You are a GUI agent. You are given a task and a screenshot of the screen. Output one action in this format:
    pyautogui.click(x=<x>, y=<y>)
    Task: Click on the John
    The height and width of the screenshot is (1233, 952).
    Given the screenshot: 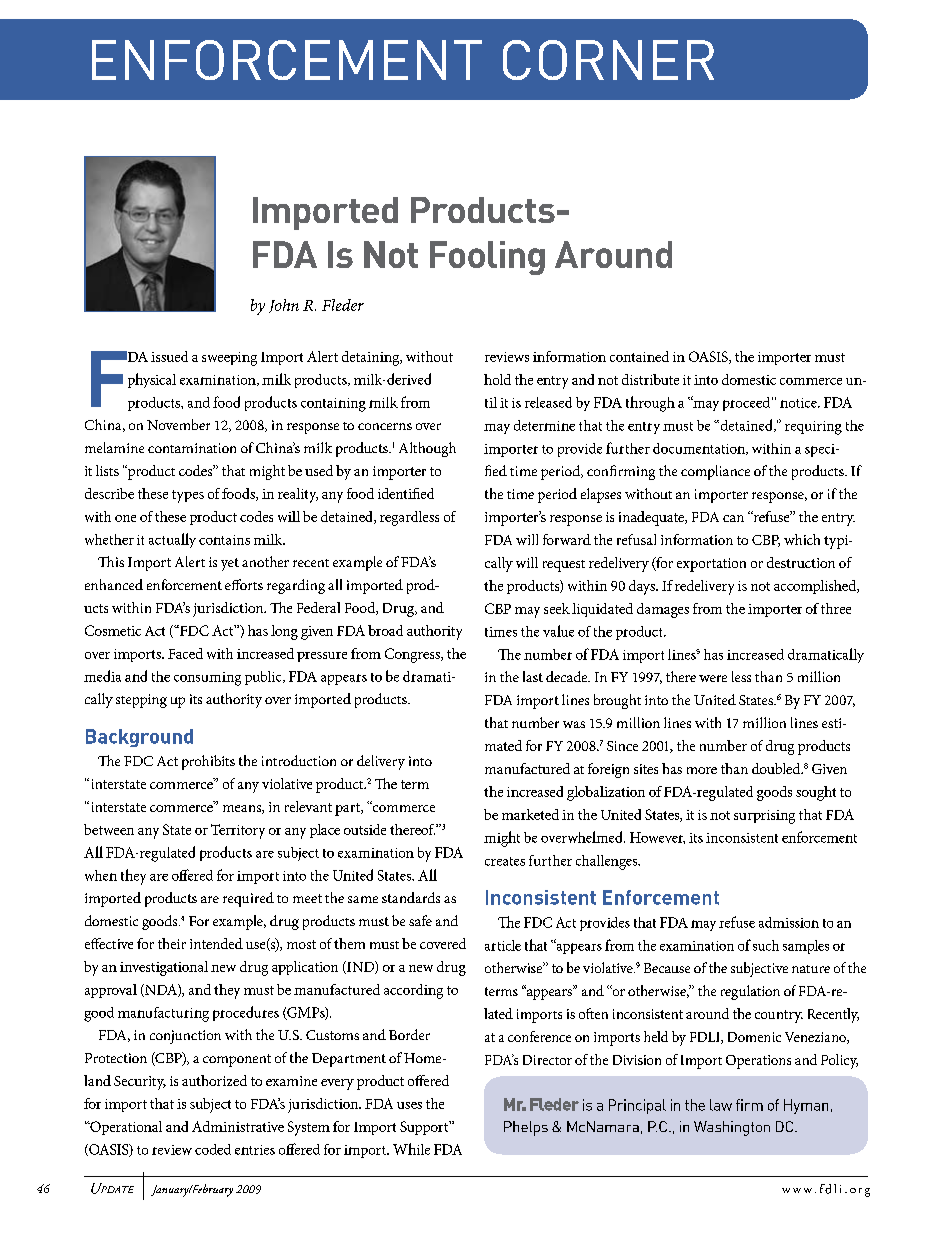 What is the action you would take?
    pyautogui.click(x=284, y=306)
